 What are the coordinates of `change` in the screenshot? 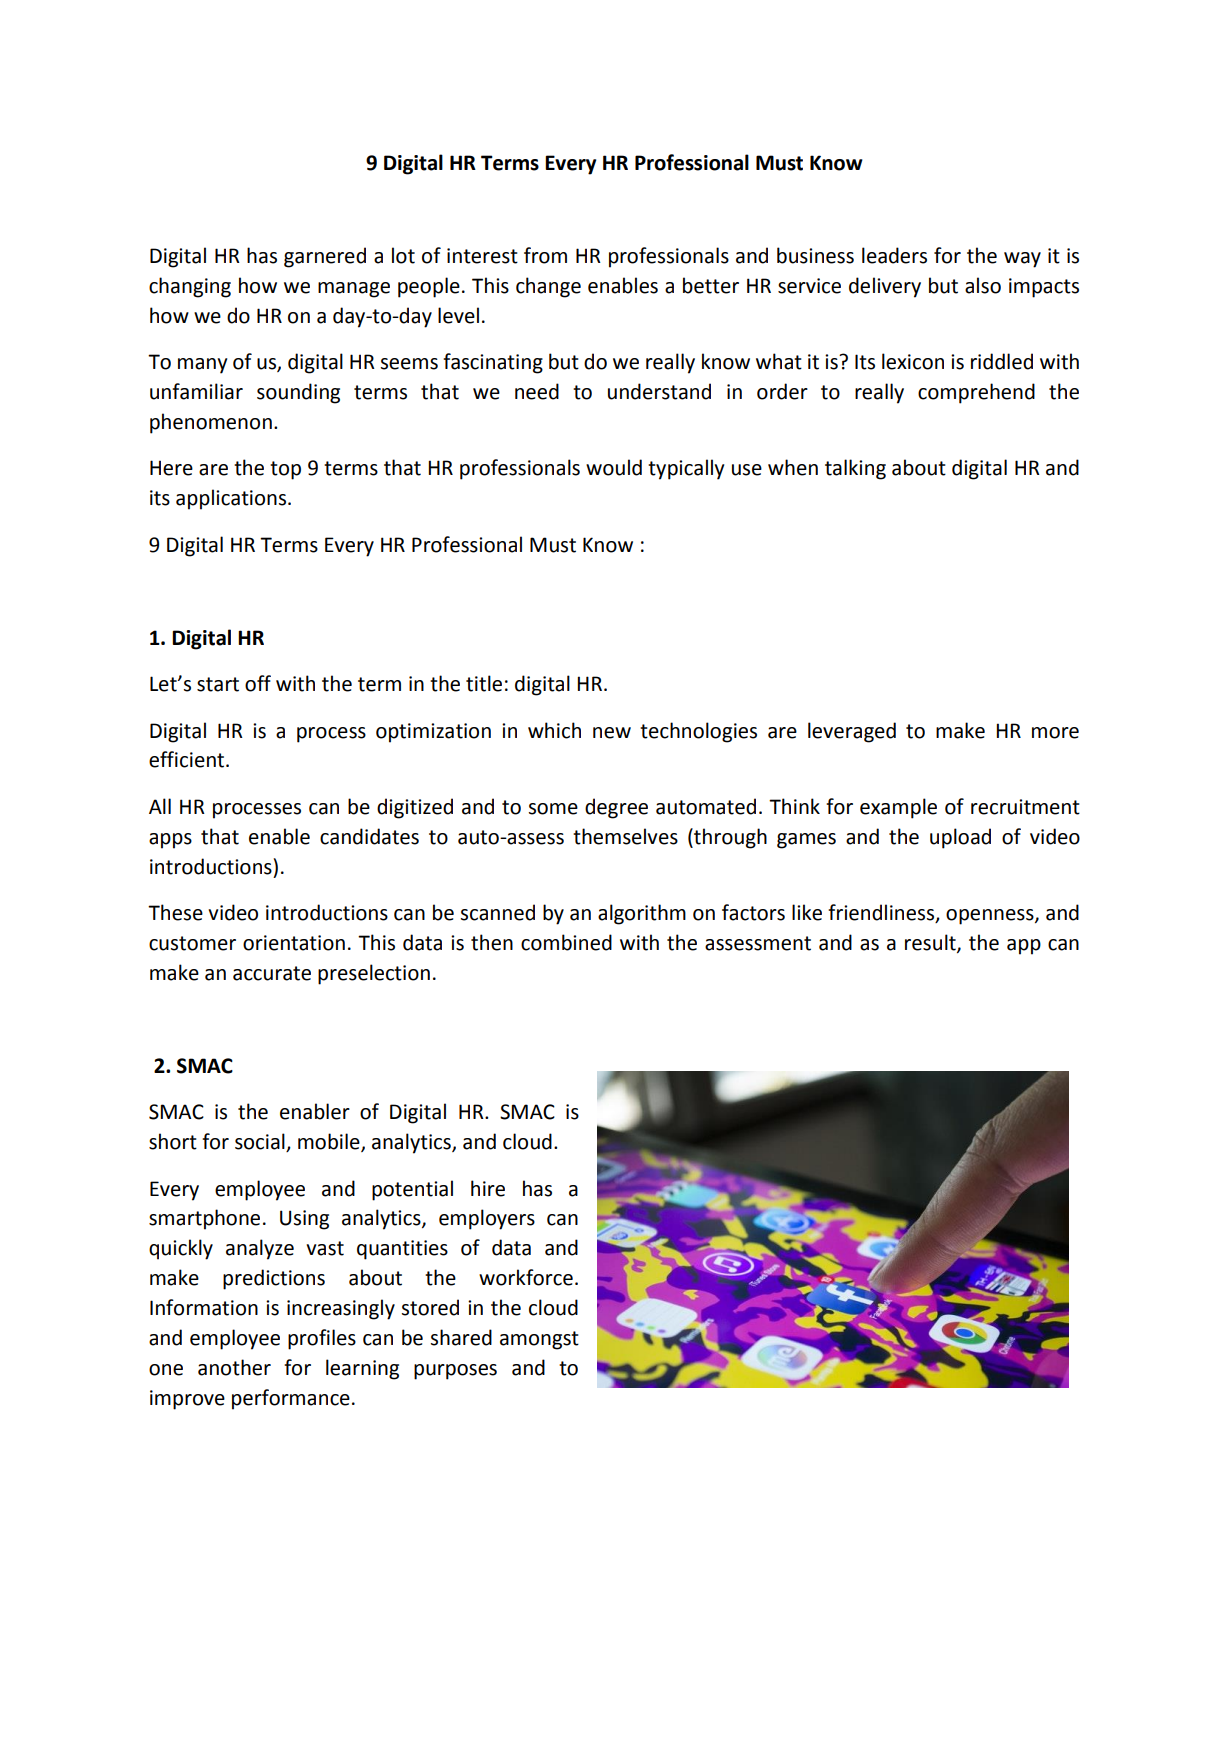 It's located at (548, 287).
